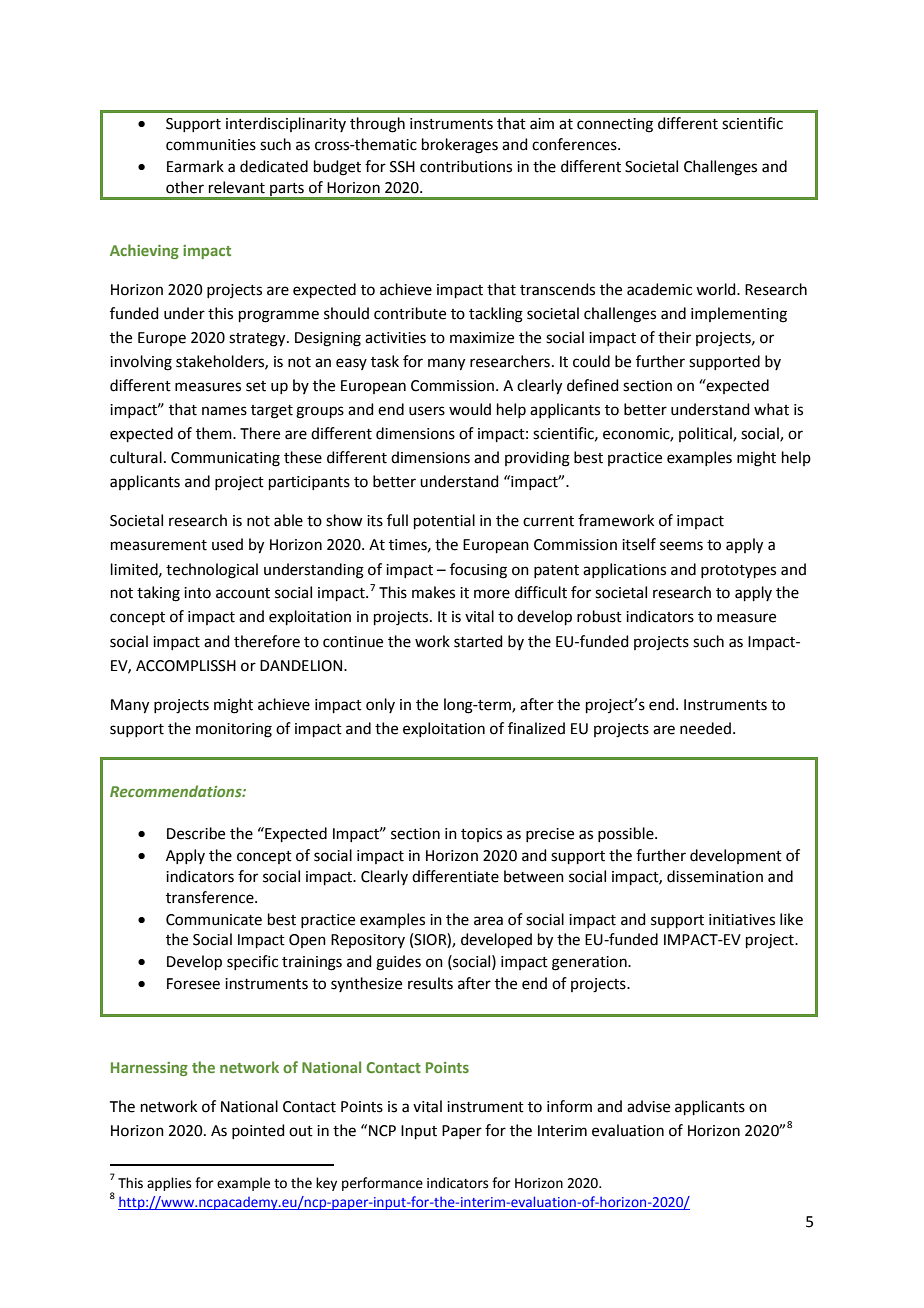  Describe the element at coordinates (225, 459) in the screenshot. I see `Communicating` at that location.
